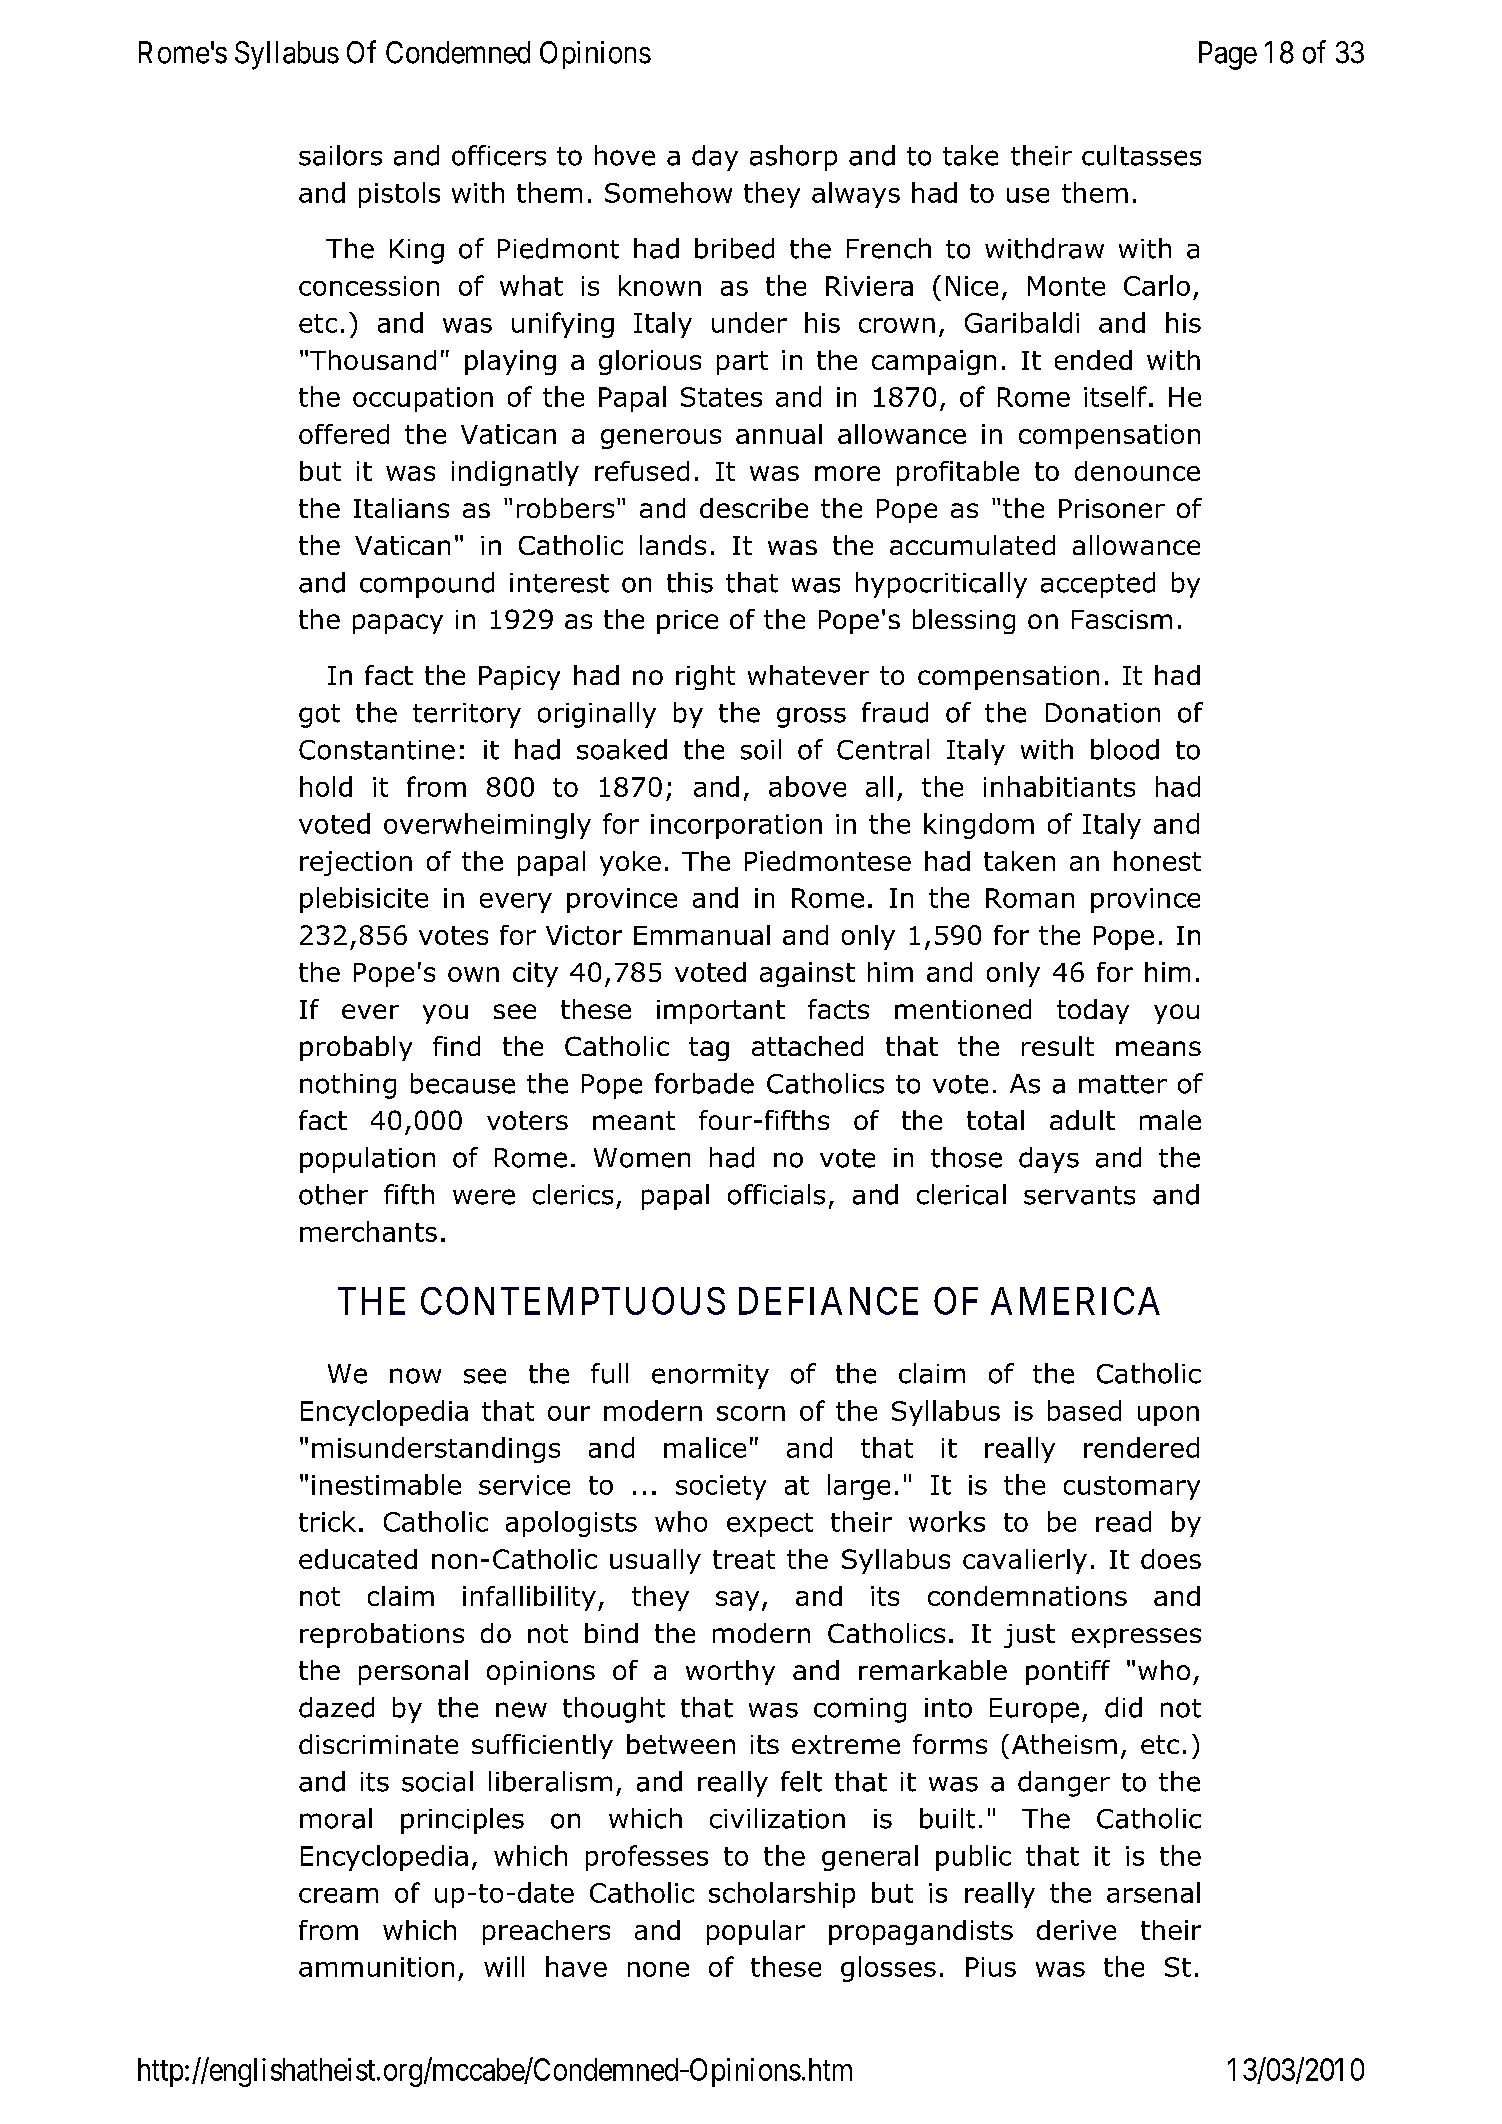  I want to click on were, so click(484, 1197).
